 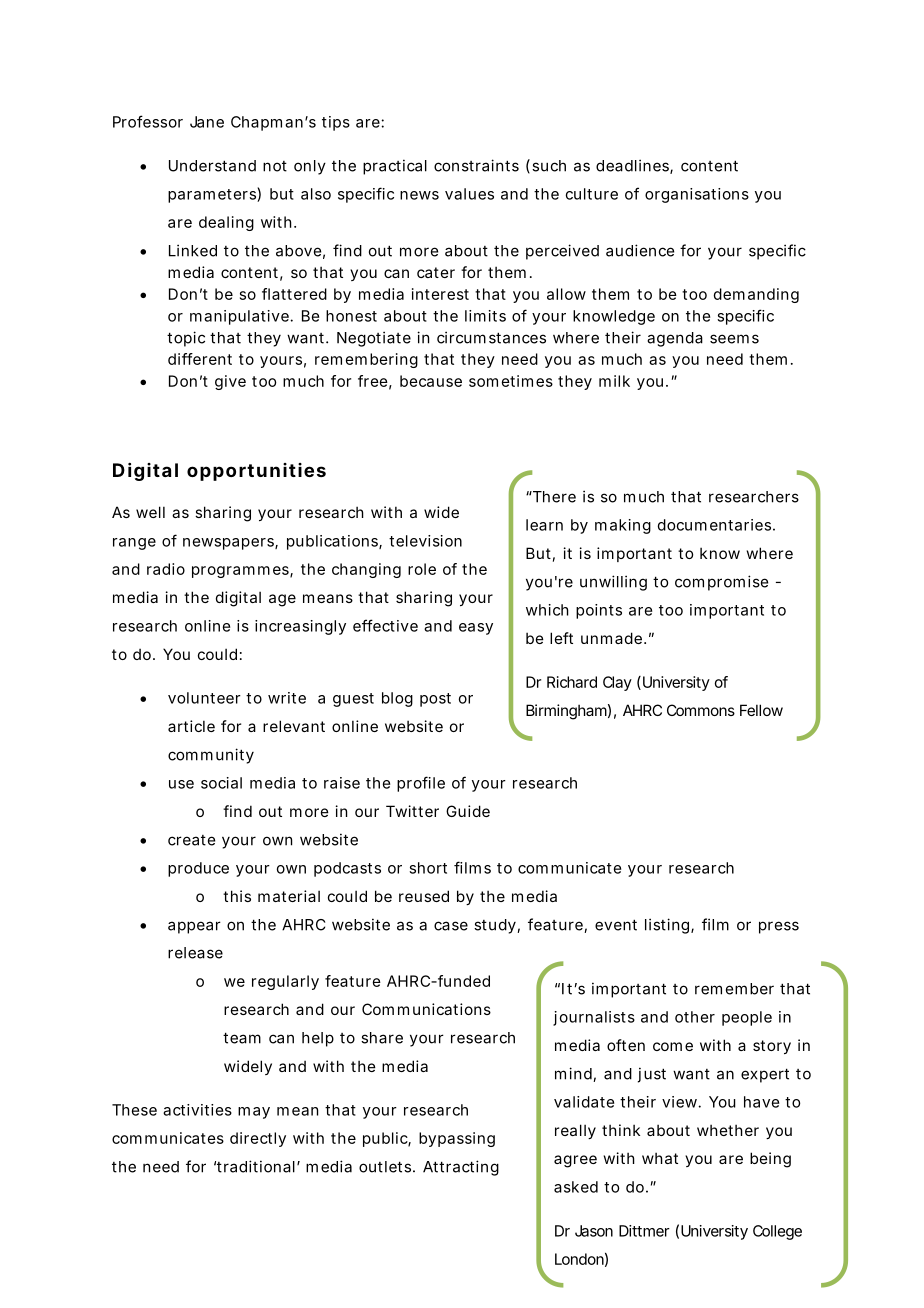 What do you see at coordinates (701, 710) in the screenshot?
I see `Commons` at bounding box center [701, 710].
